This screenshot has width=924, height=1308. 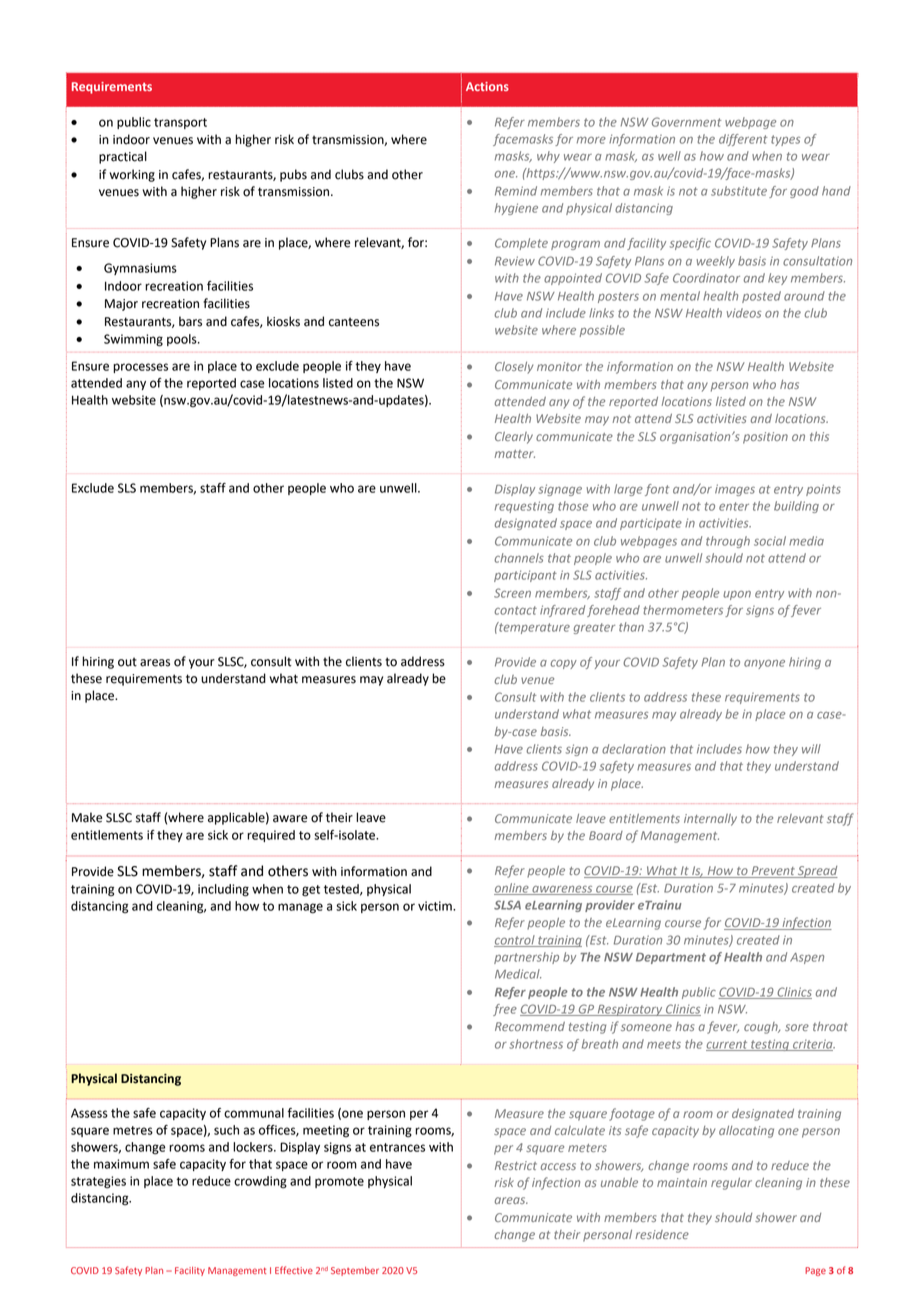 What do you see at coordinates (98, 1182) in the screenshot?
I see `strategies` at bounding box center [98, 1182].
